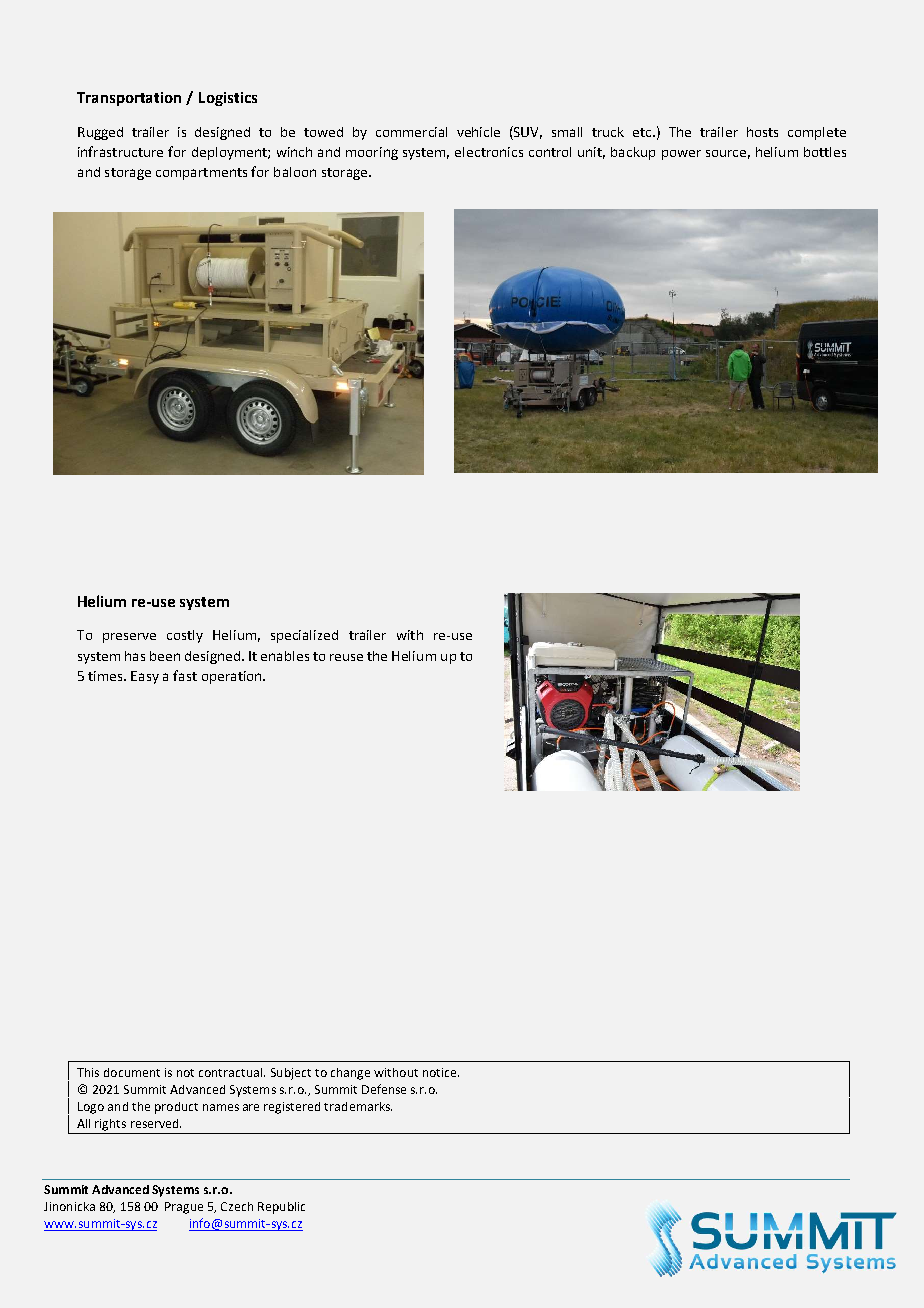 The image size is (924, 1308). I want to click on compartments, so click(201, 174).
